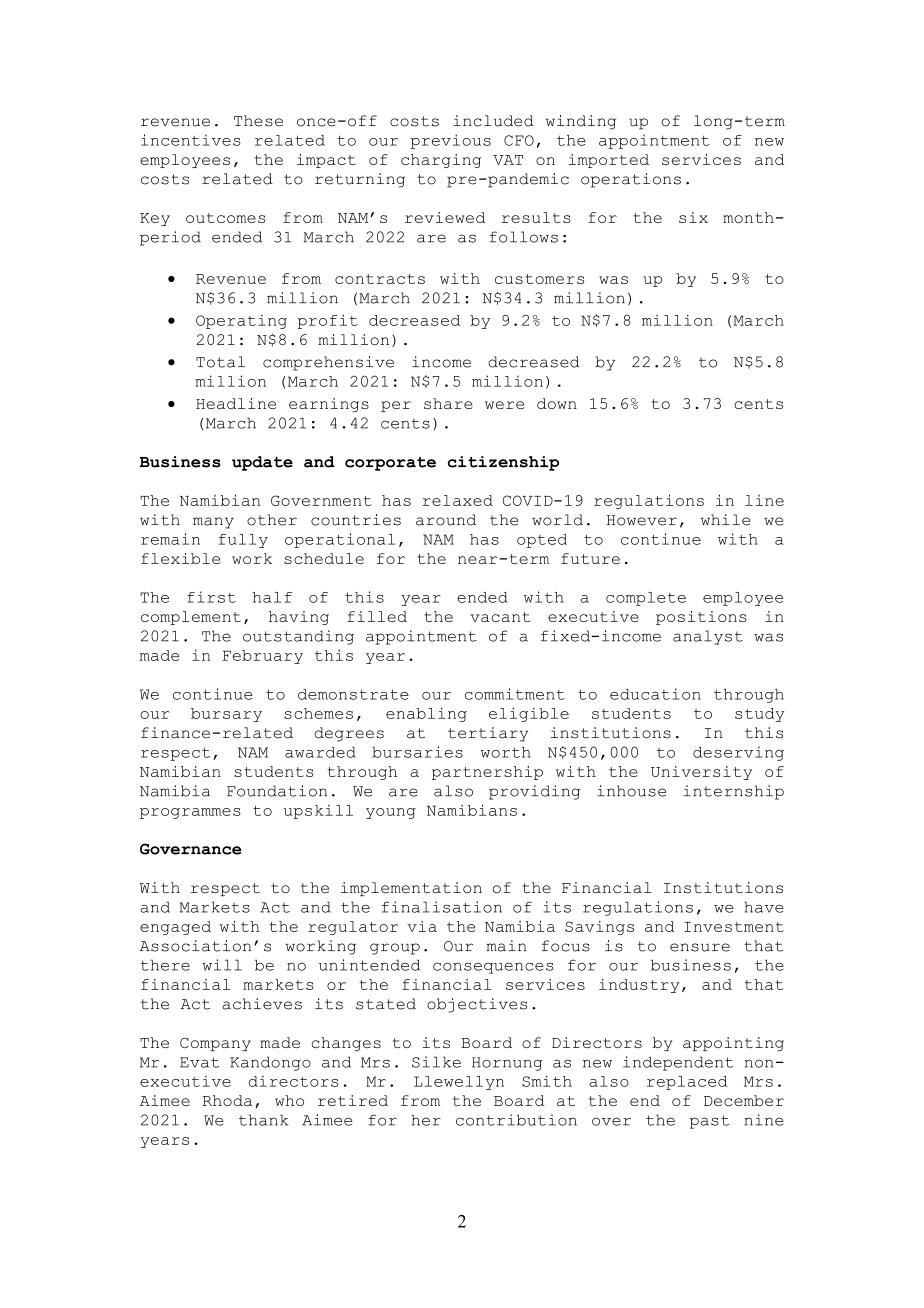  Describe the element at coordinates (701, 773) in the image. I see `University` at that location.
